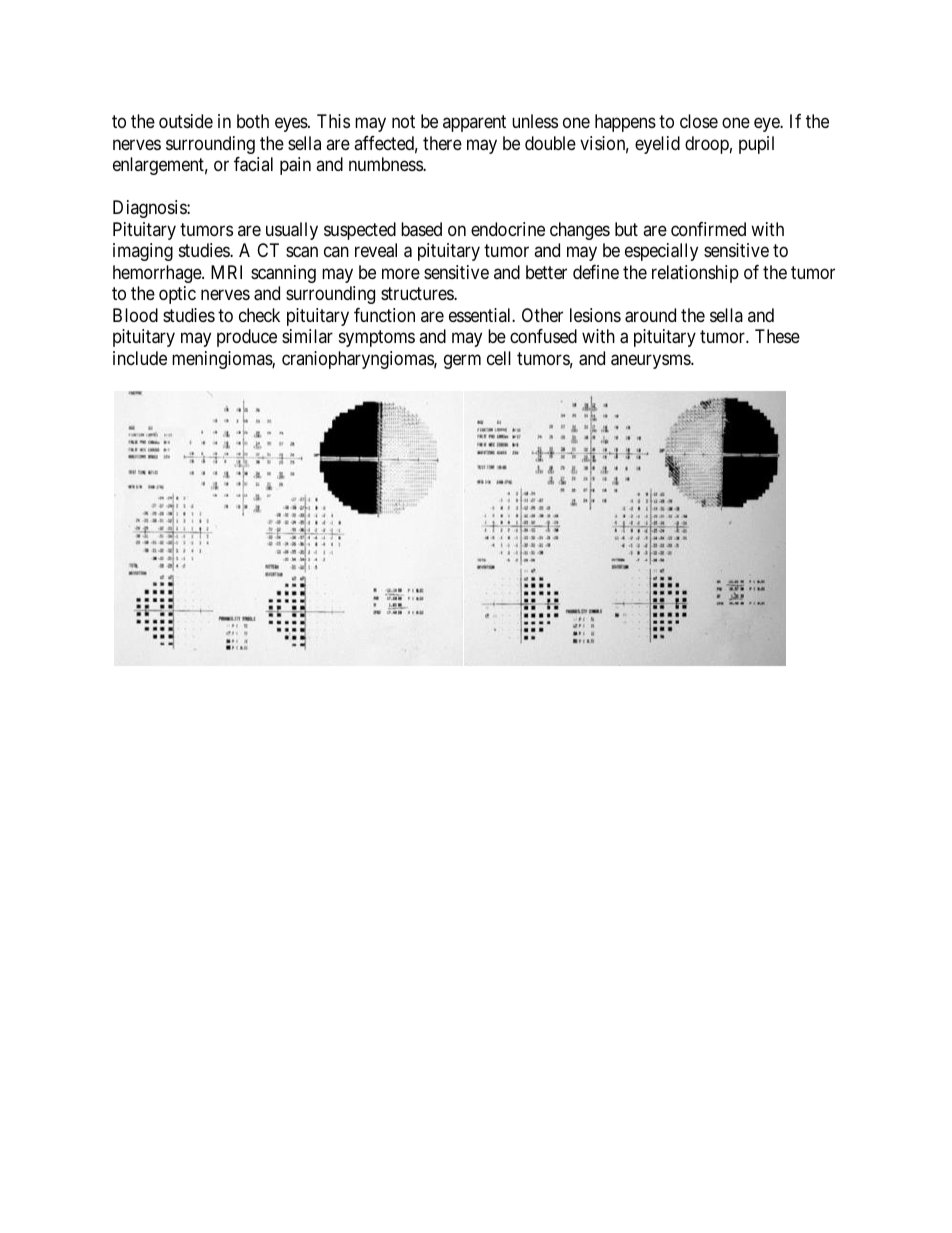 The width and height of the screenshot is (952, 1233). What do you see at coordinates (140, 358) in the screenshot?
I see `include` at bounding box center [140, 358].
